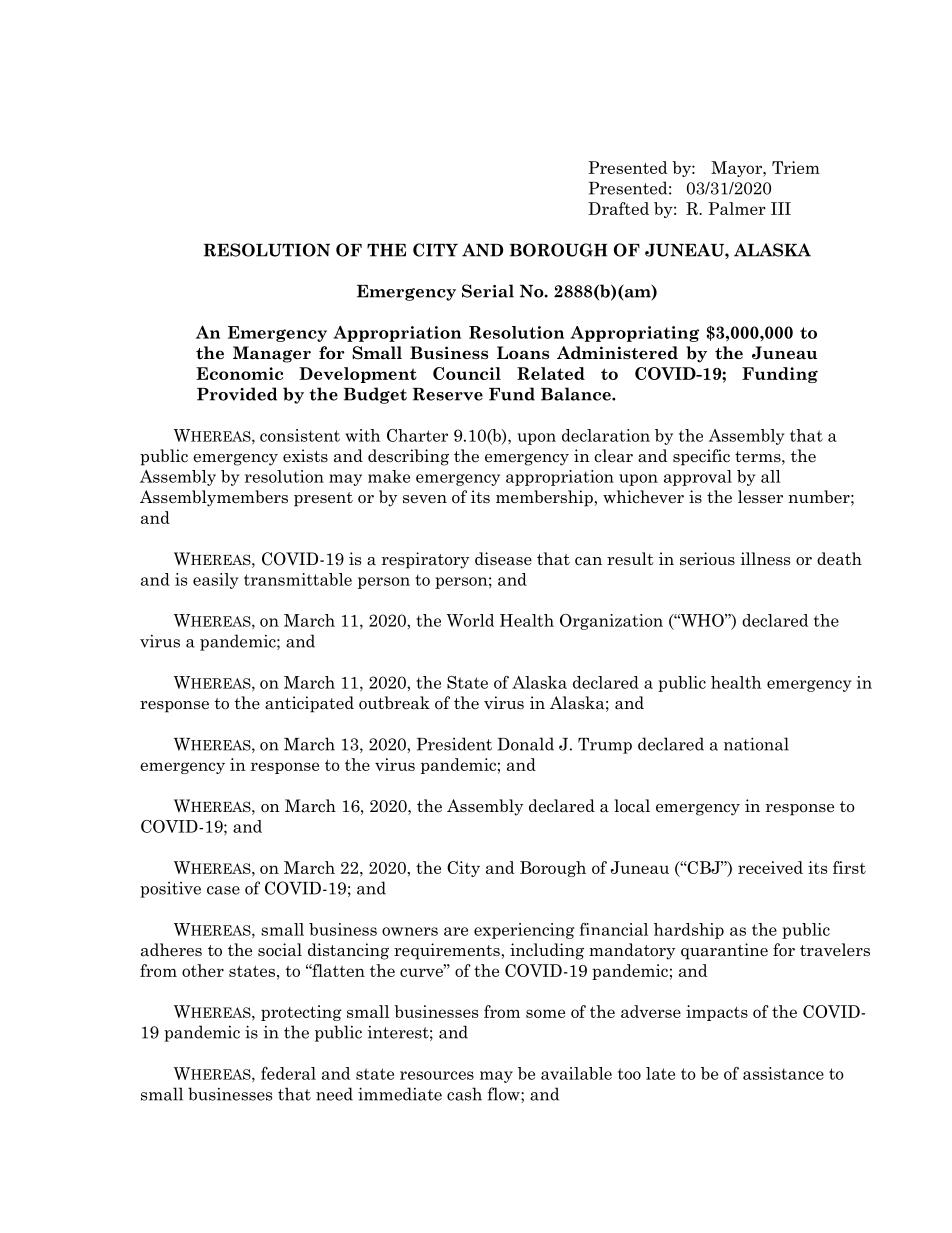  What do you see at coordinates (618, 208) in the screenshot?
I see `Drafted` at bounding box center [618, 208].
